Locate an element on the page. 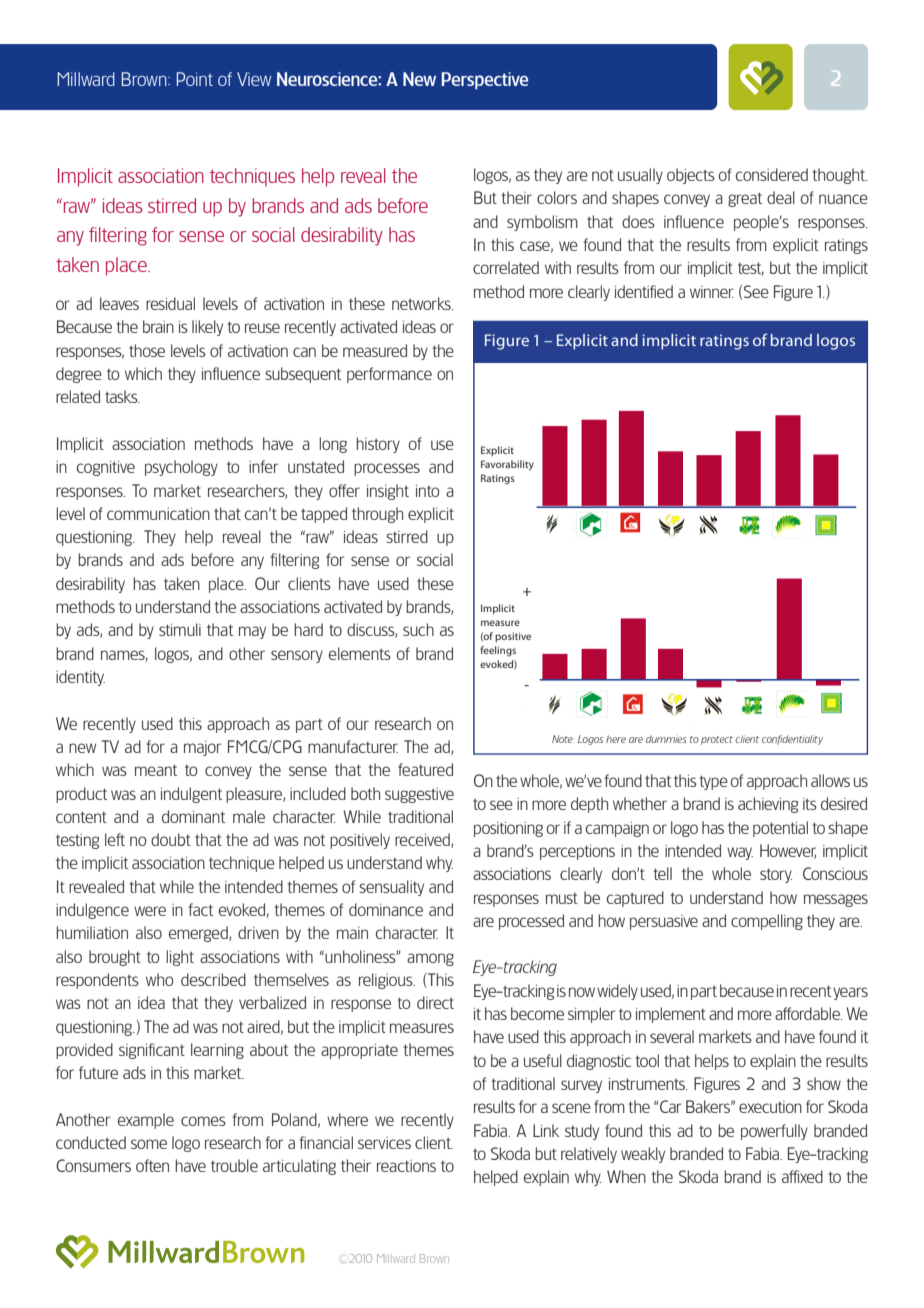 This image has height=1308, width=924. Perspective is located at coordinates (485, 80).
